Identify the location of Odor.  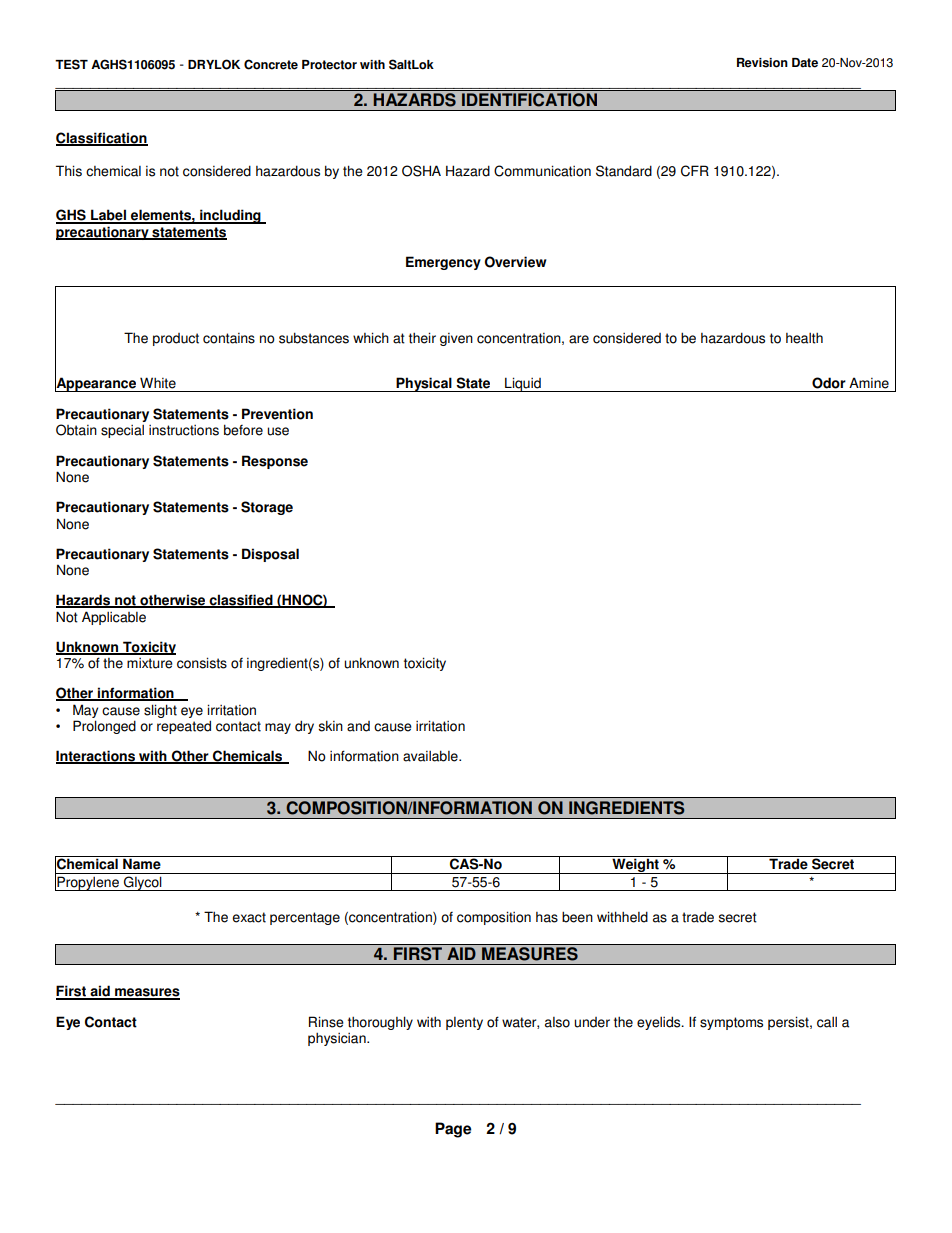
(829, 383).
